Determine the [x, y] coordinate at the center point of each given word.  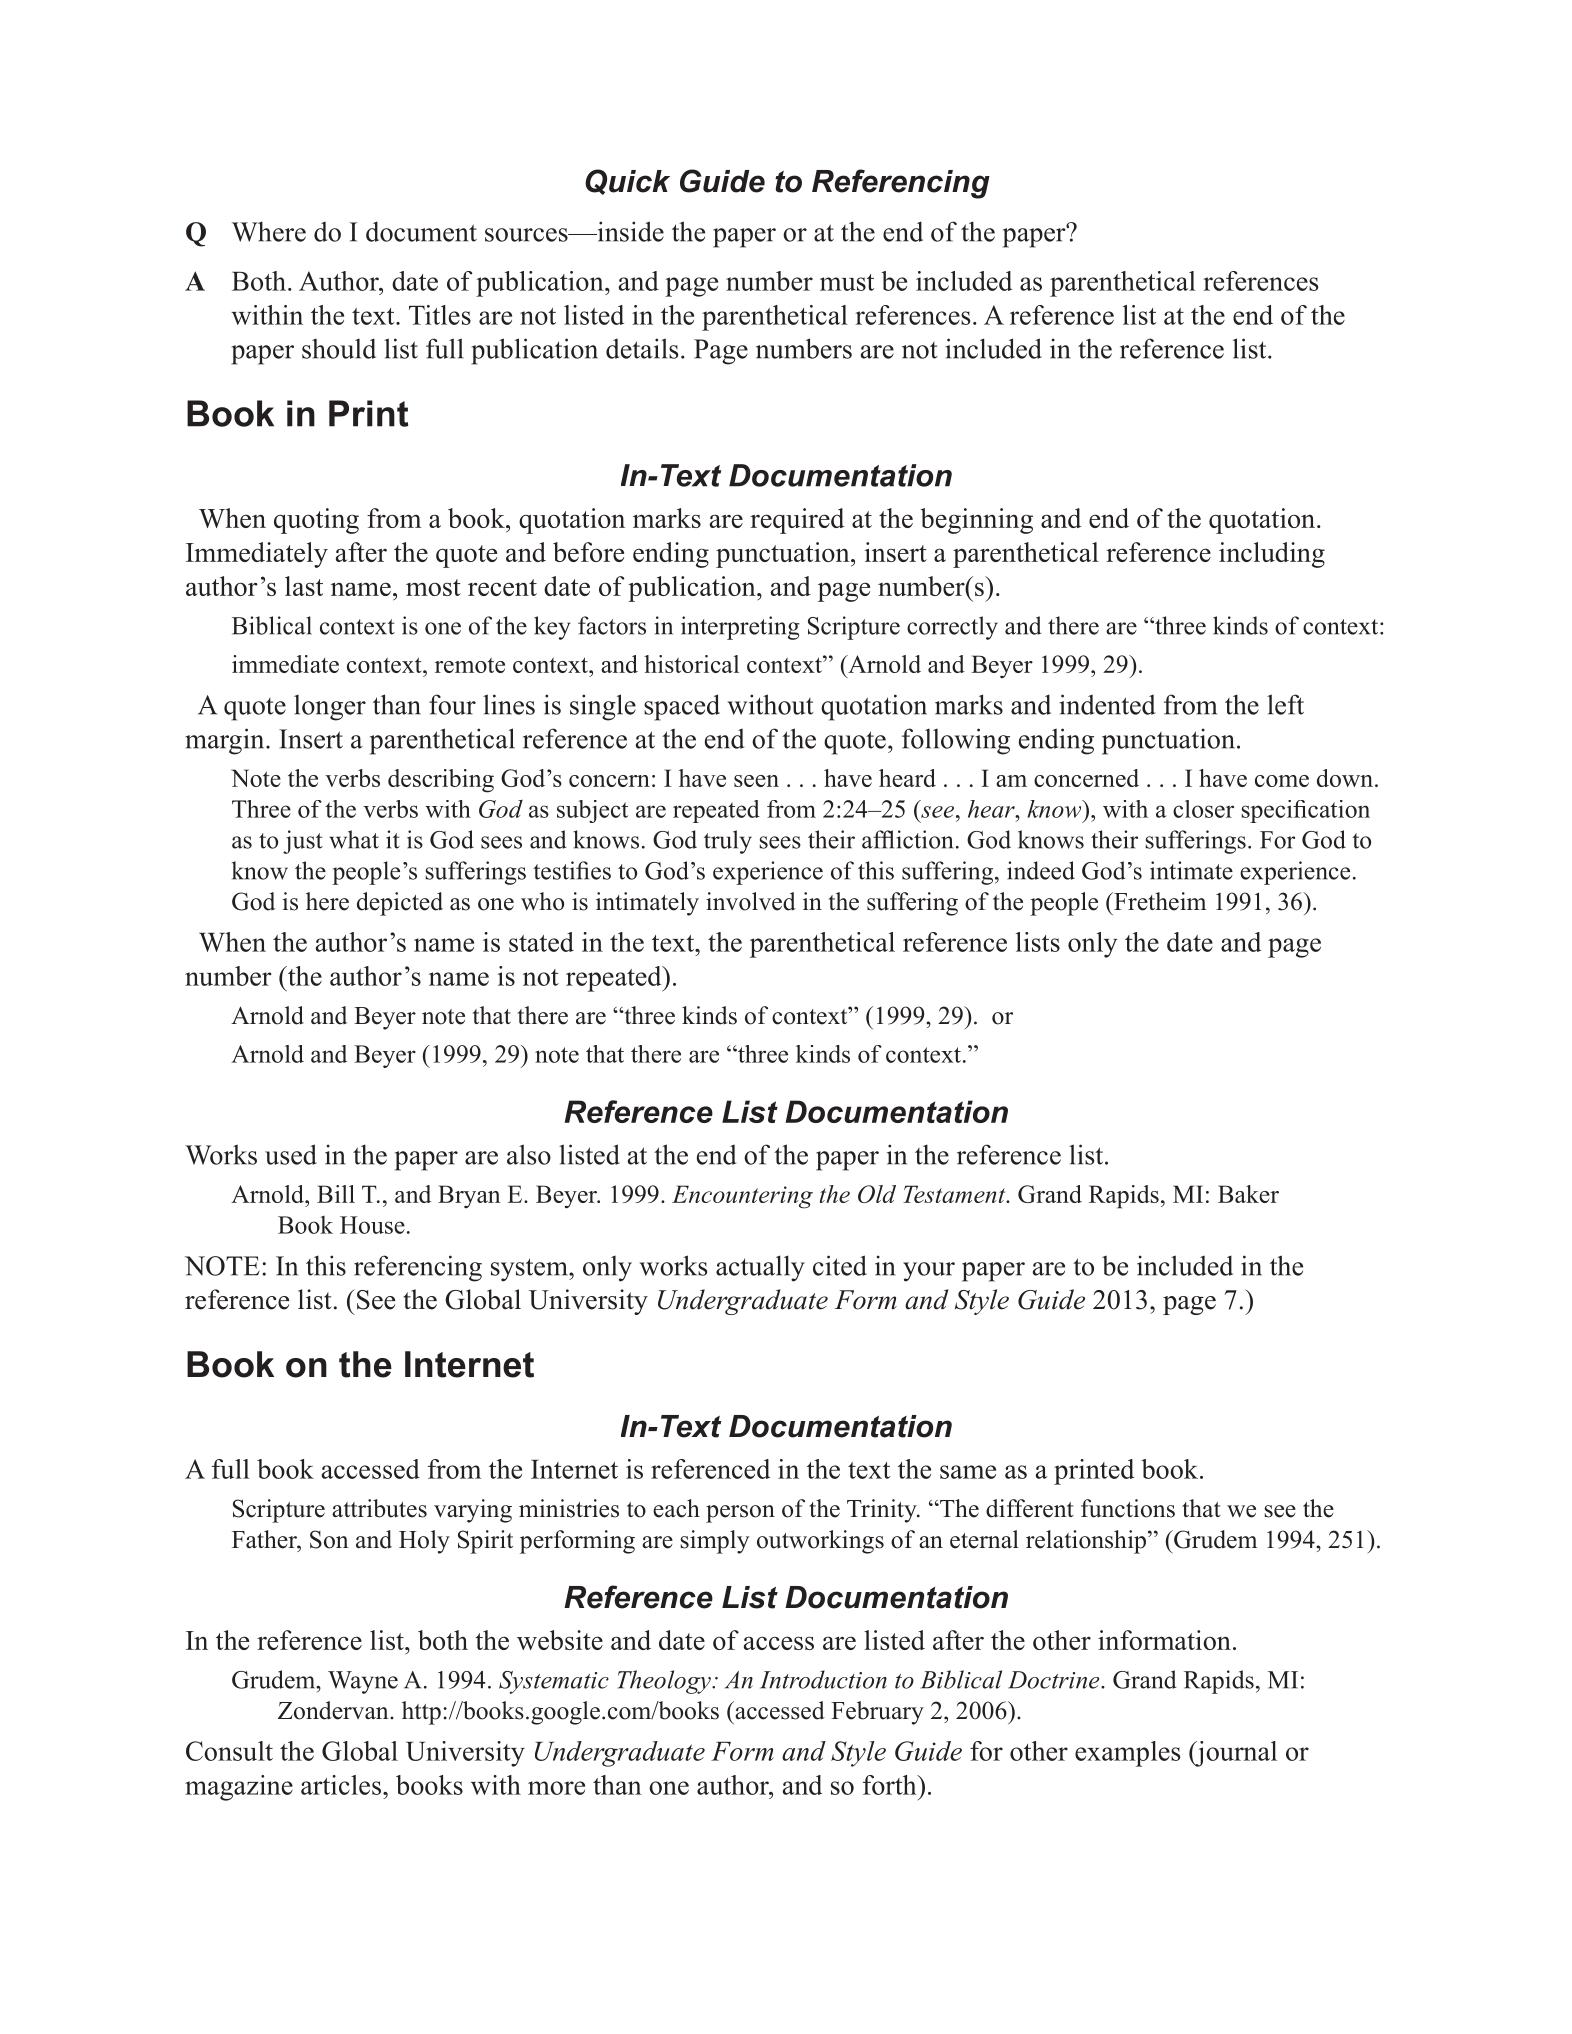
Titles [440, 315]
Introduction [823, 1679]
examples [1127, 1754]
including [1272, 555]
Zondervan [334, 1710]
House [372, 1225]
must [847, 282]
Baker [1248, 1194]
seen [756, 781]
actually [760, 1268]
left [1285, 704]
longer [330, 708]
